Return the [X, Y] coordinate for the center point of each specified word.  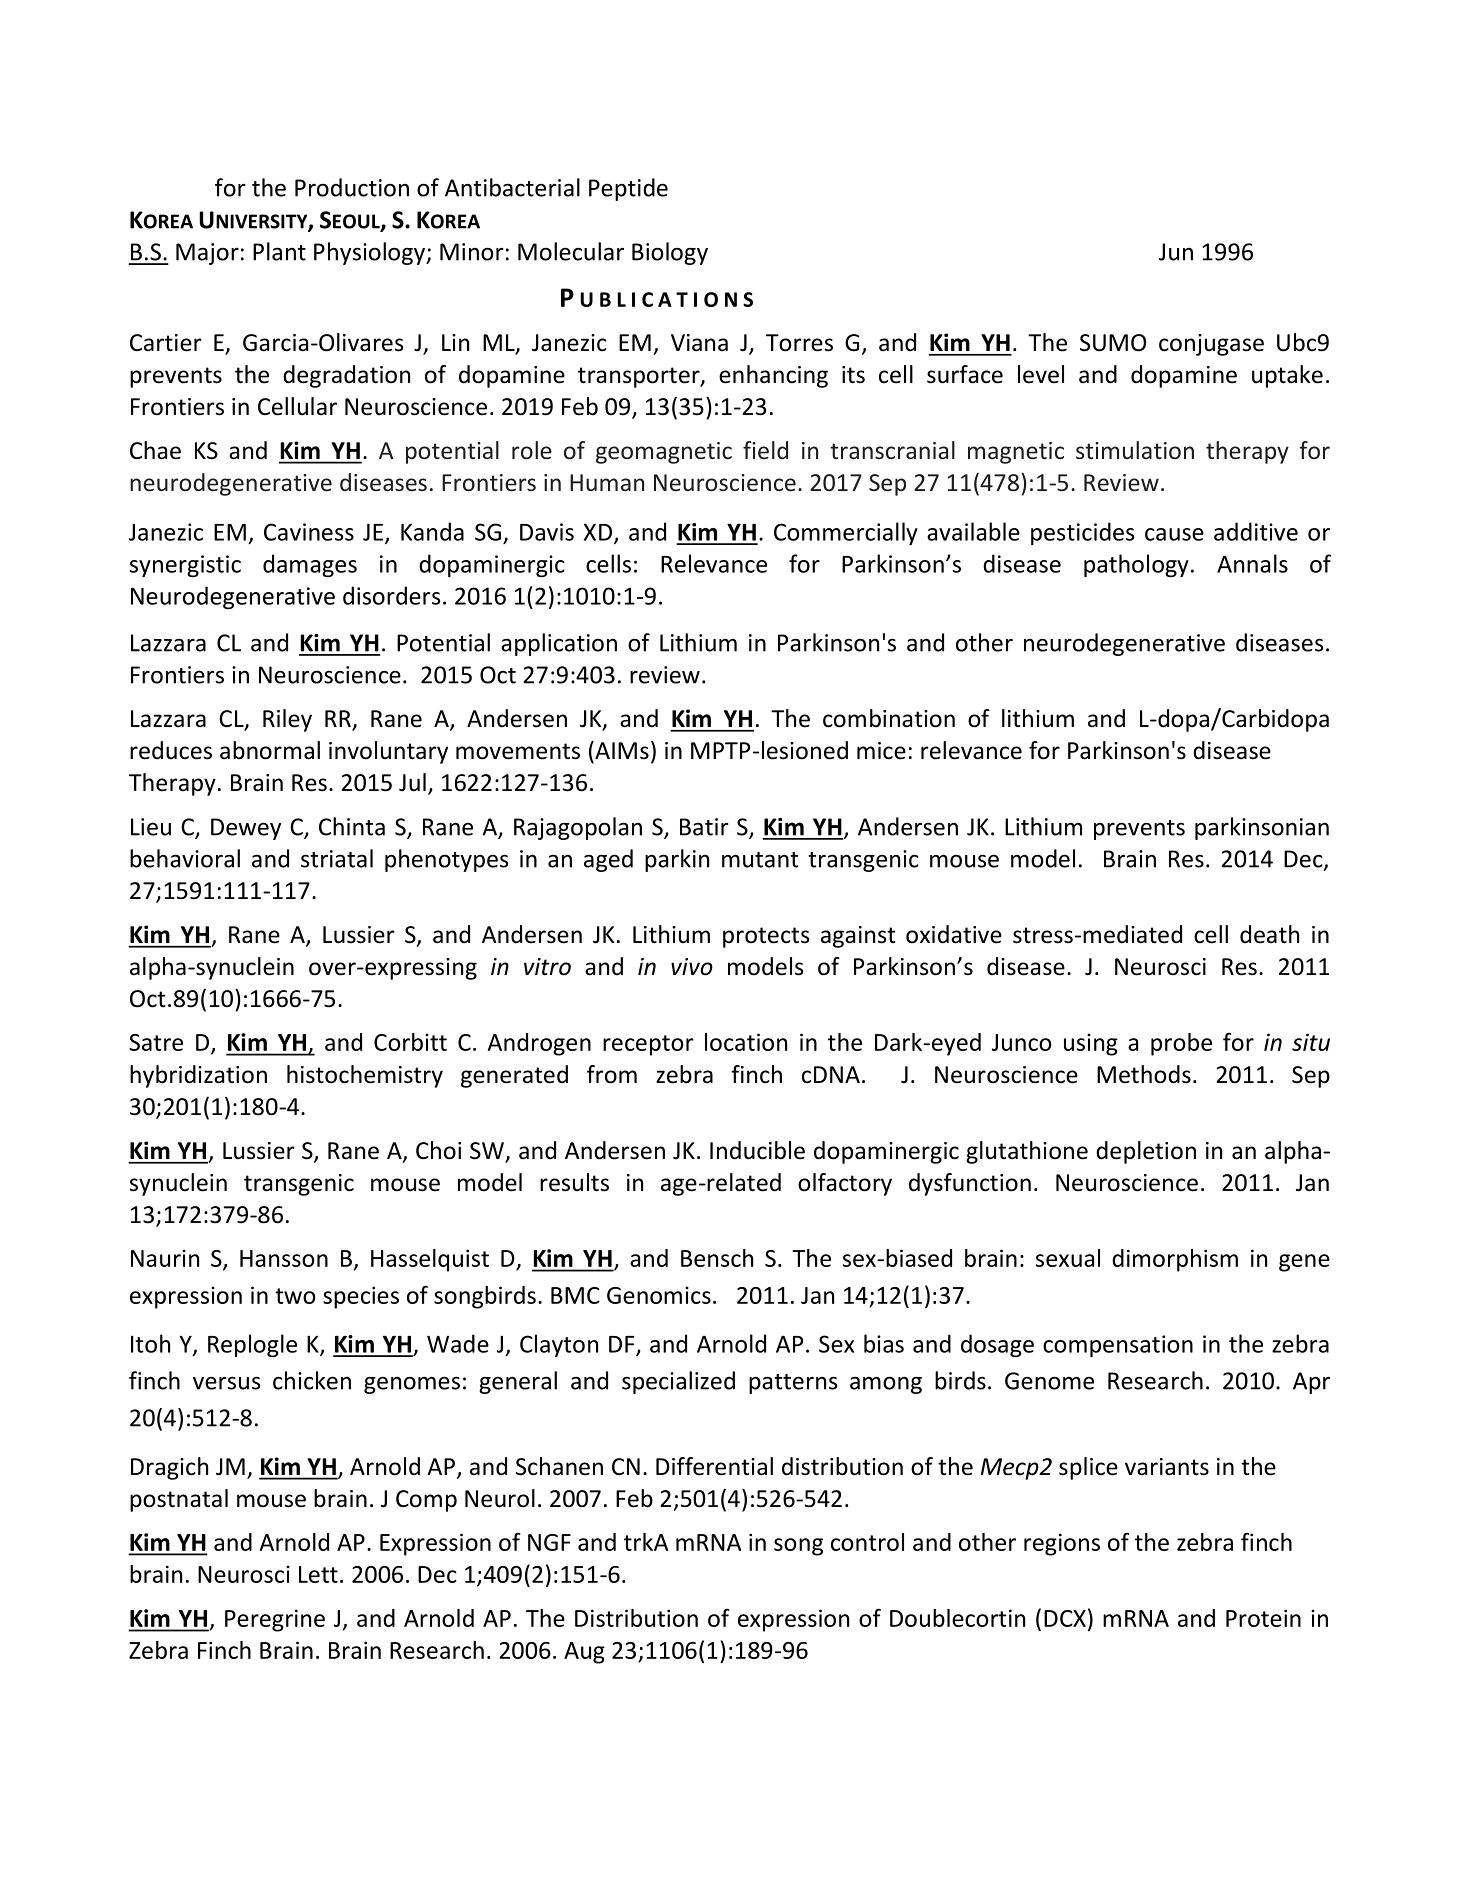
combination [889, 718]
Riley [287, 720]
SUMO [1113, 343]
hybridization [198, 1076]
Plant [279, 251]
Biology [670, 253]
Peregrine [275, 1620]
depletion [1146, 1152]
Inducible [757, 1150]
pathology [1136, 565]
